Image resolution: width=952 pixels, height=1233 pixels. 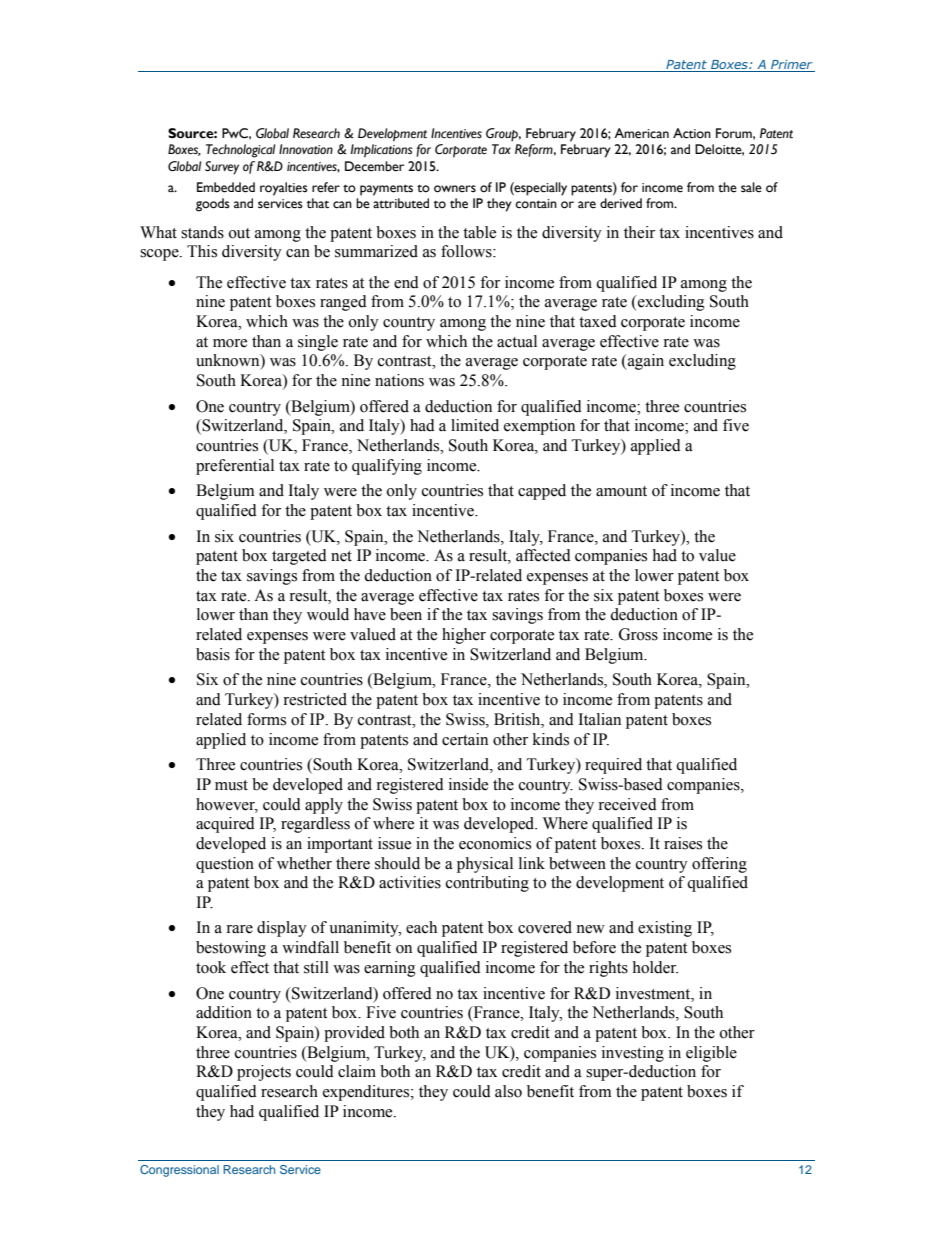 I want to click on offering, so click(x=719, y=865).
